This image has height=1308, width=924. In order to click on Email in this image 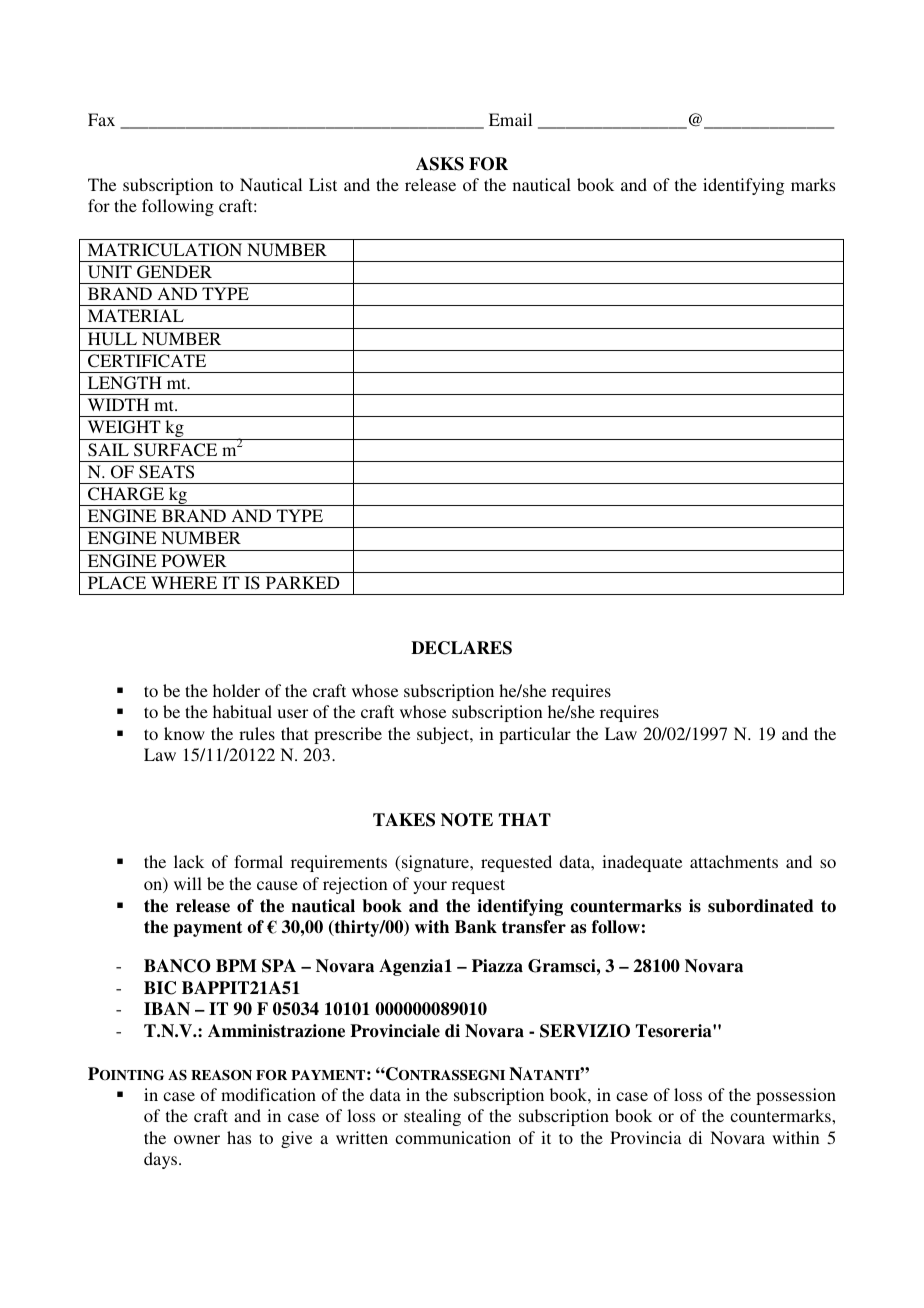, I will do `click(510, 119)`.
